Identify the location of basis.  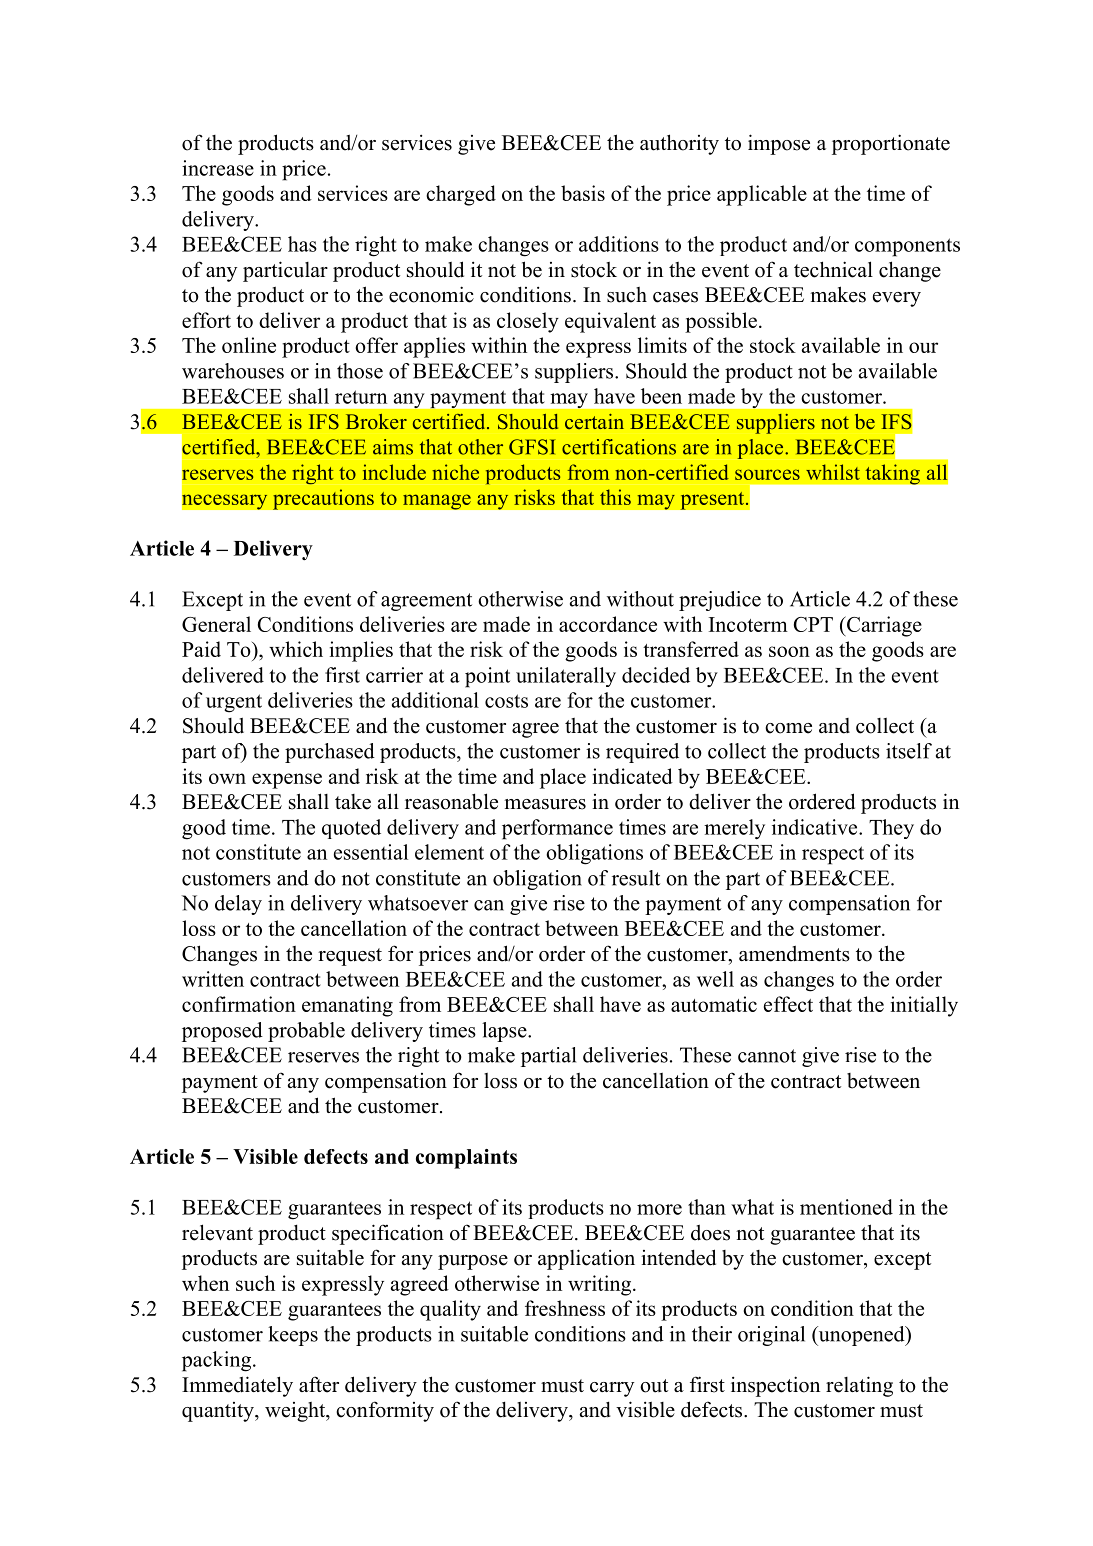
(583, 193).
